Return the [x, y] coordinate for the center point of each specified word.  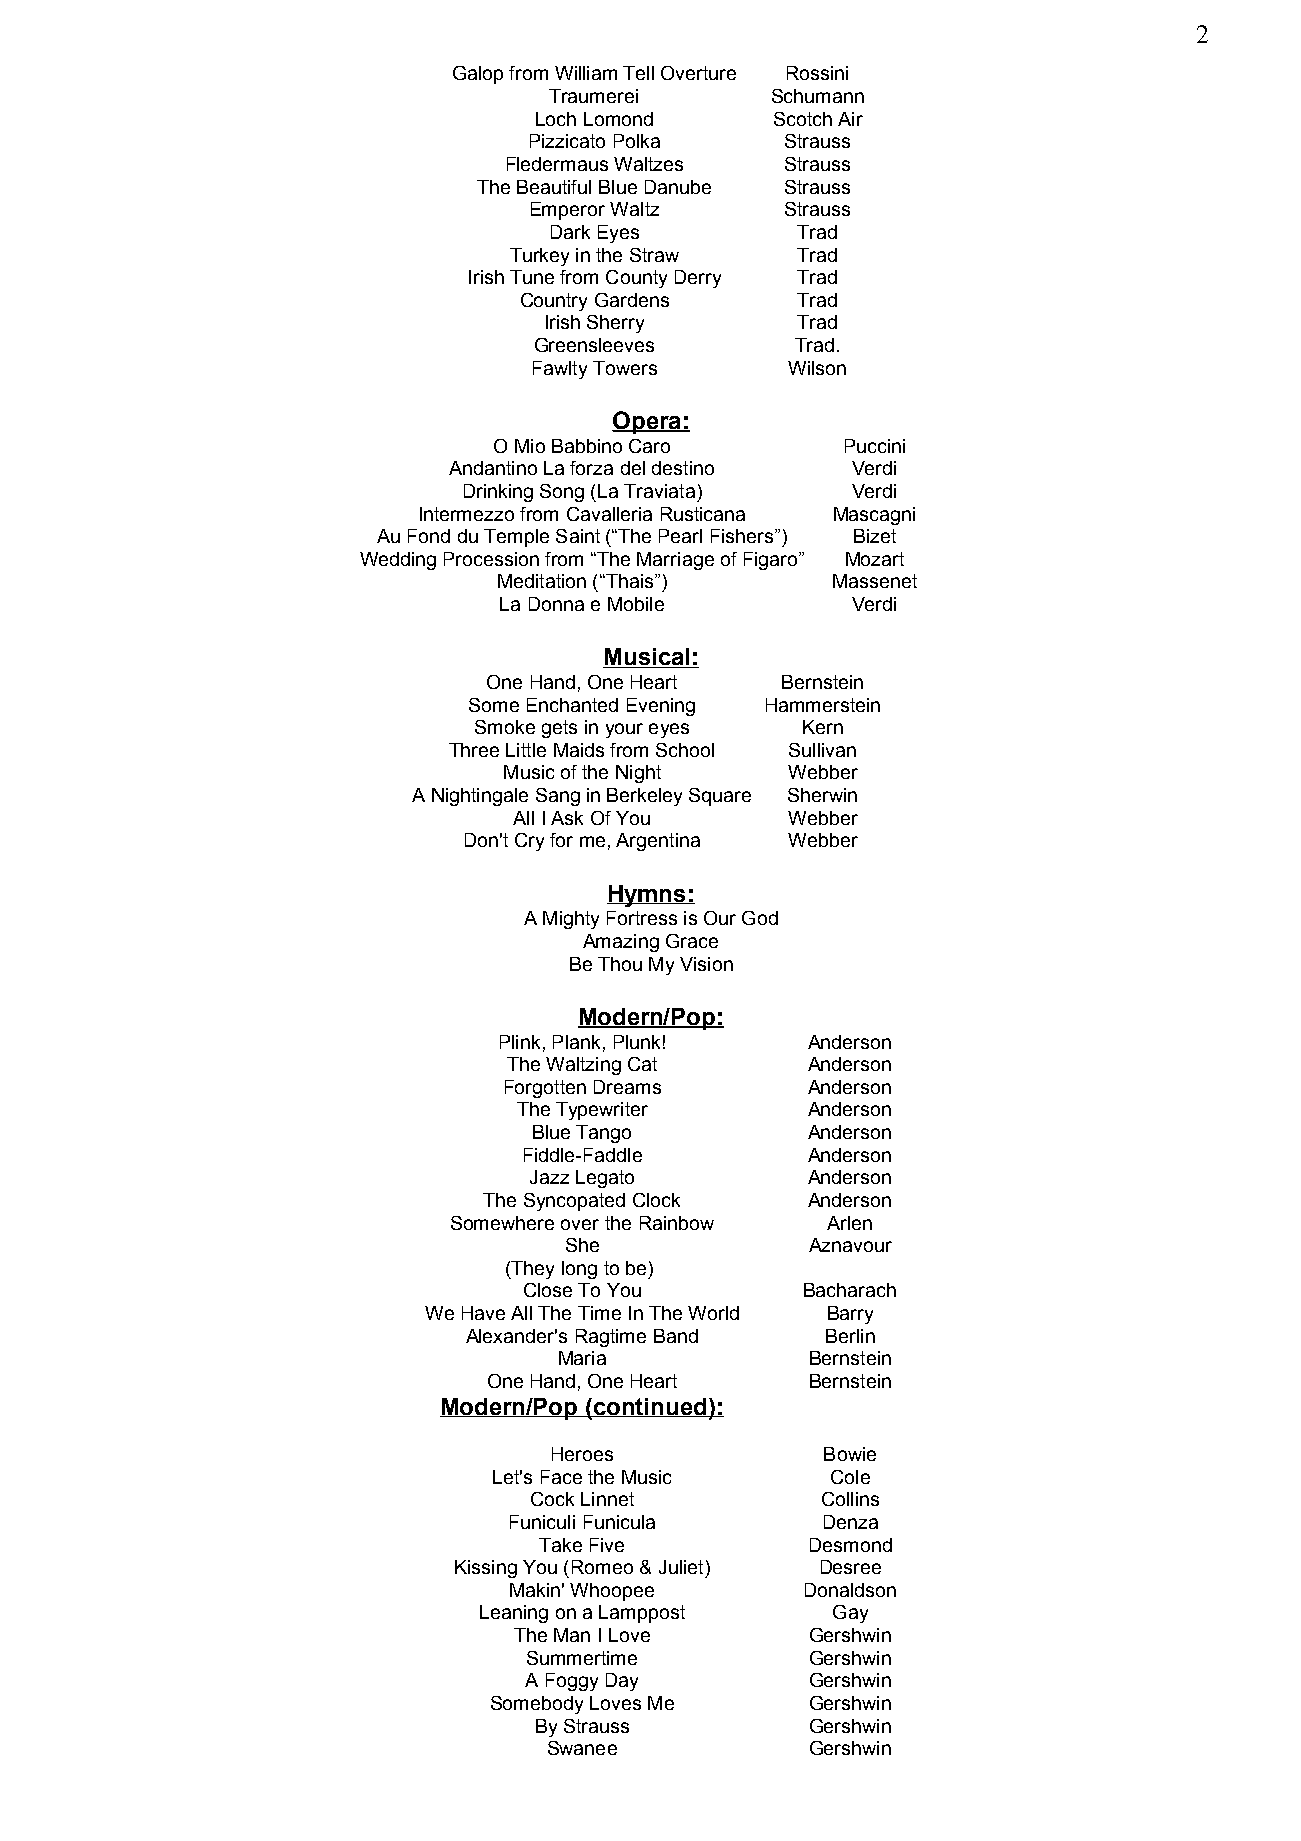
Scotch [803, 119]
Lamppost [642, 1614]
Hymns [647, 896]
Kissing [486, 1569]
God [760, 918]
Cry [529, 842]
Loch [556, 119]
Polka [637, 141]
